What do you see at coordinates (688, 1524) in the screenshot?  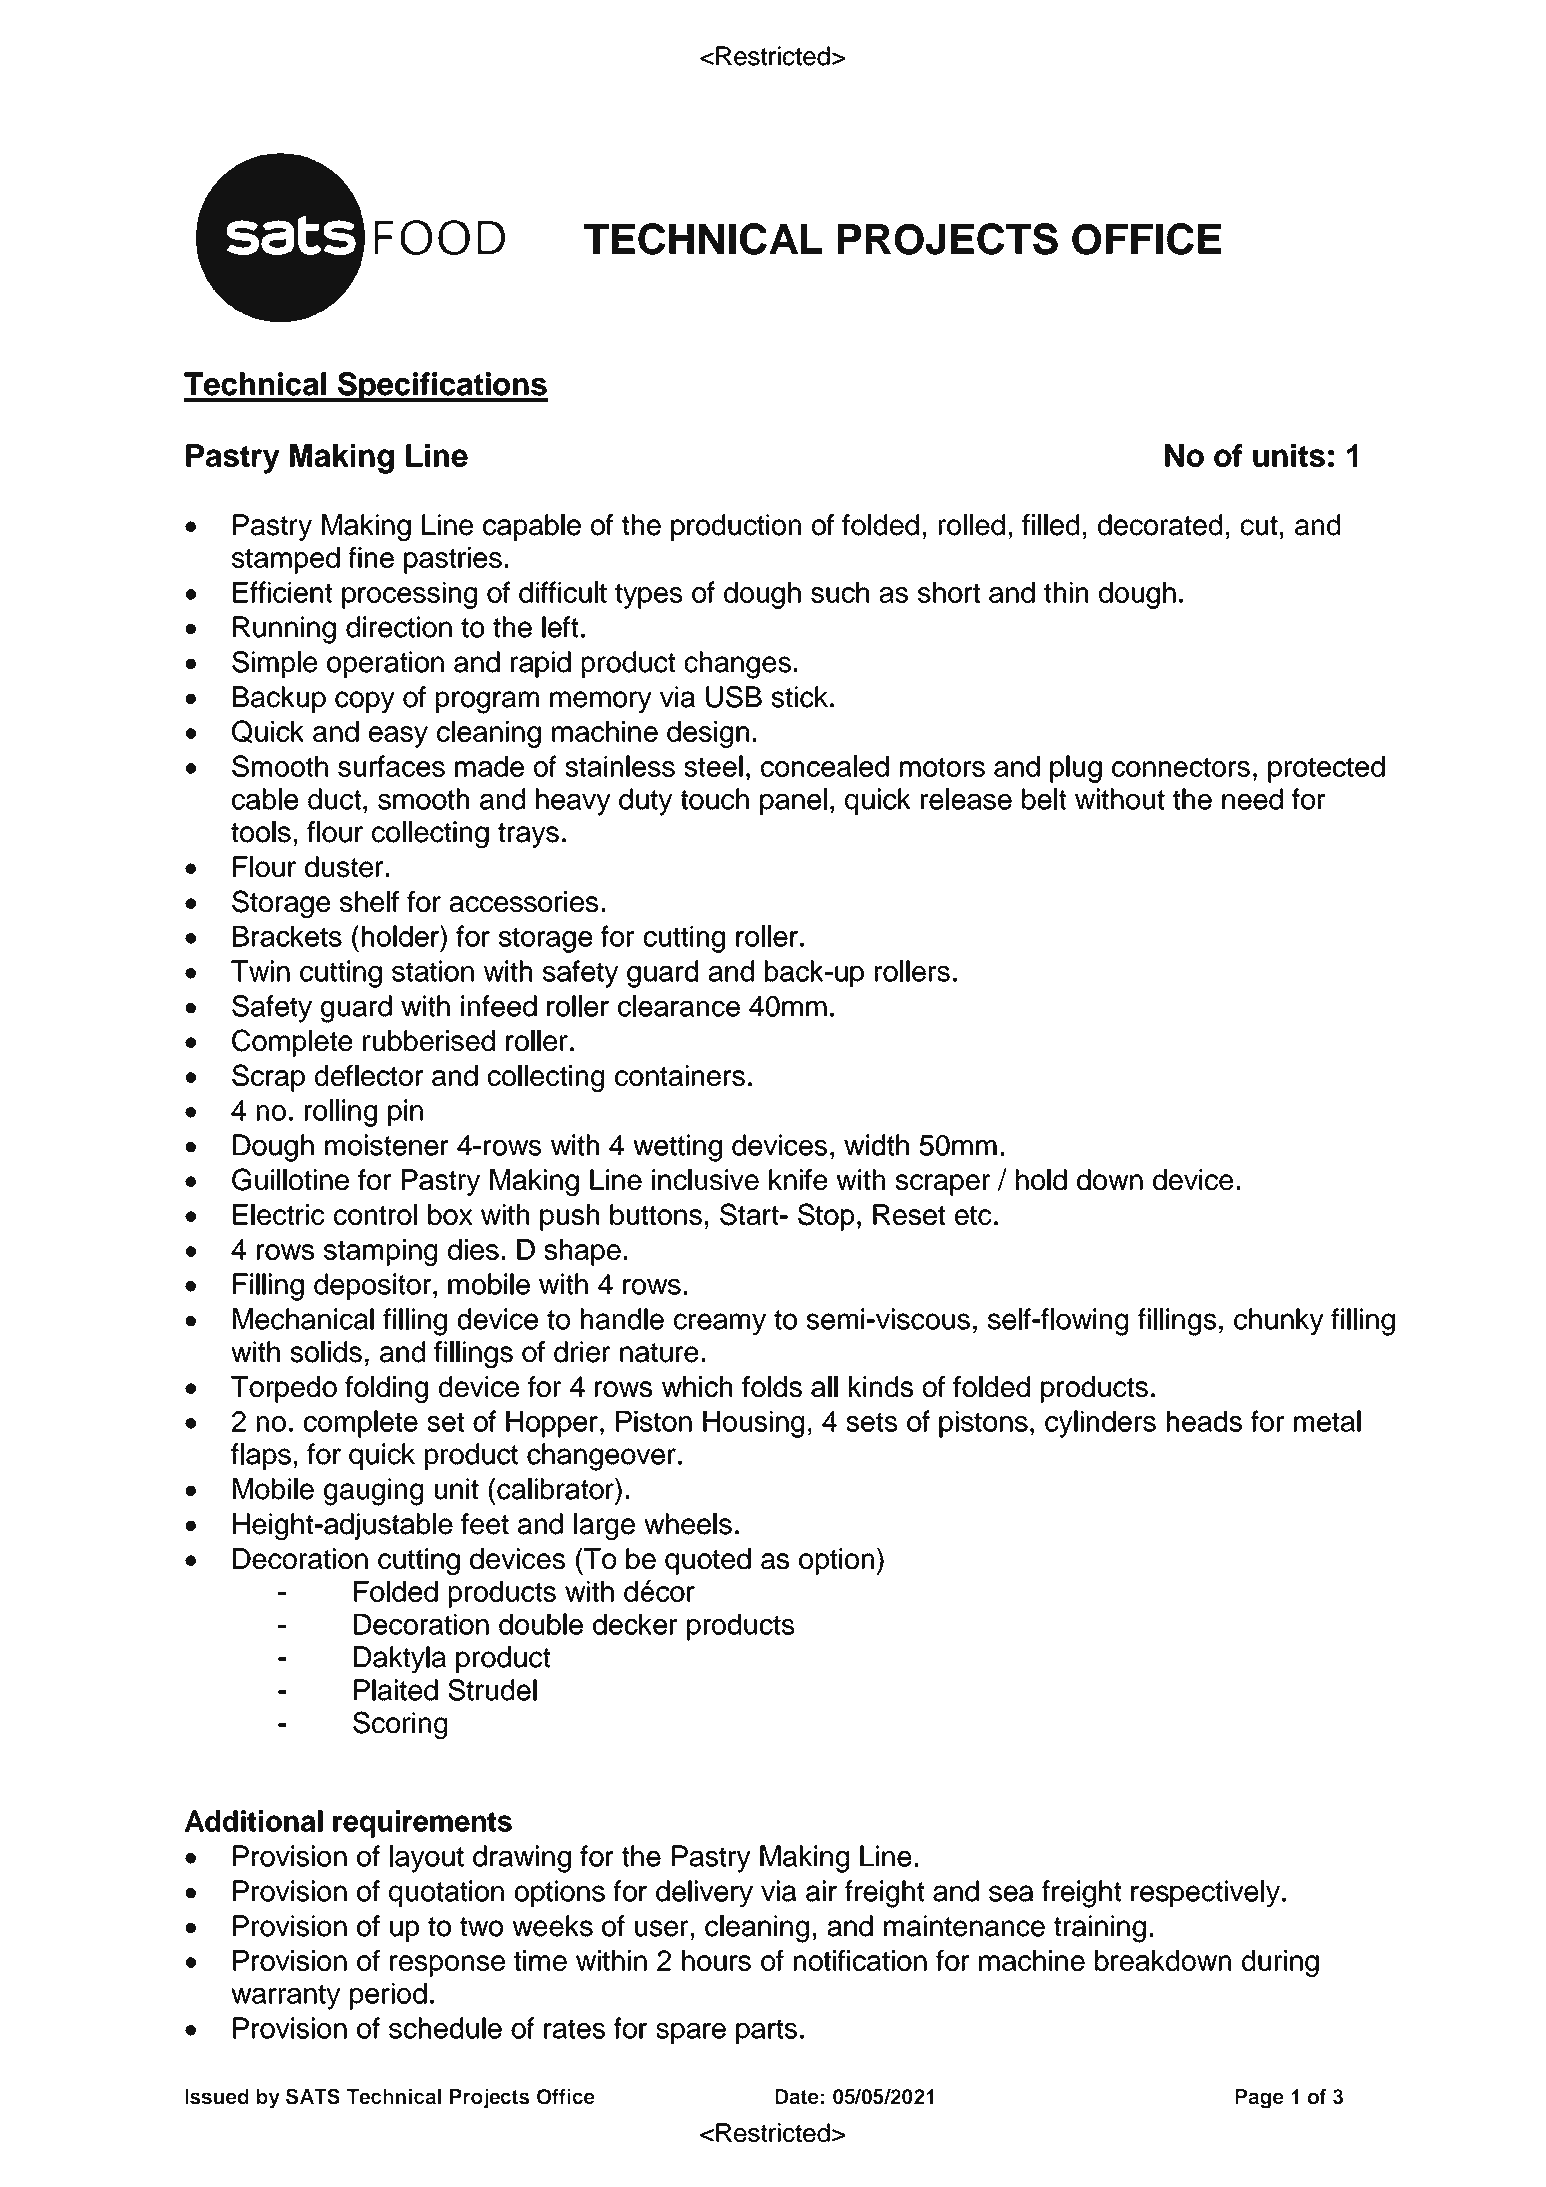 I see `wheels` at bounding box center [688, 1524].
